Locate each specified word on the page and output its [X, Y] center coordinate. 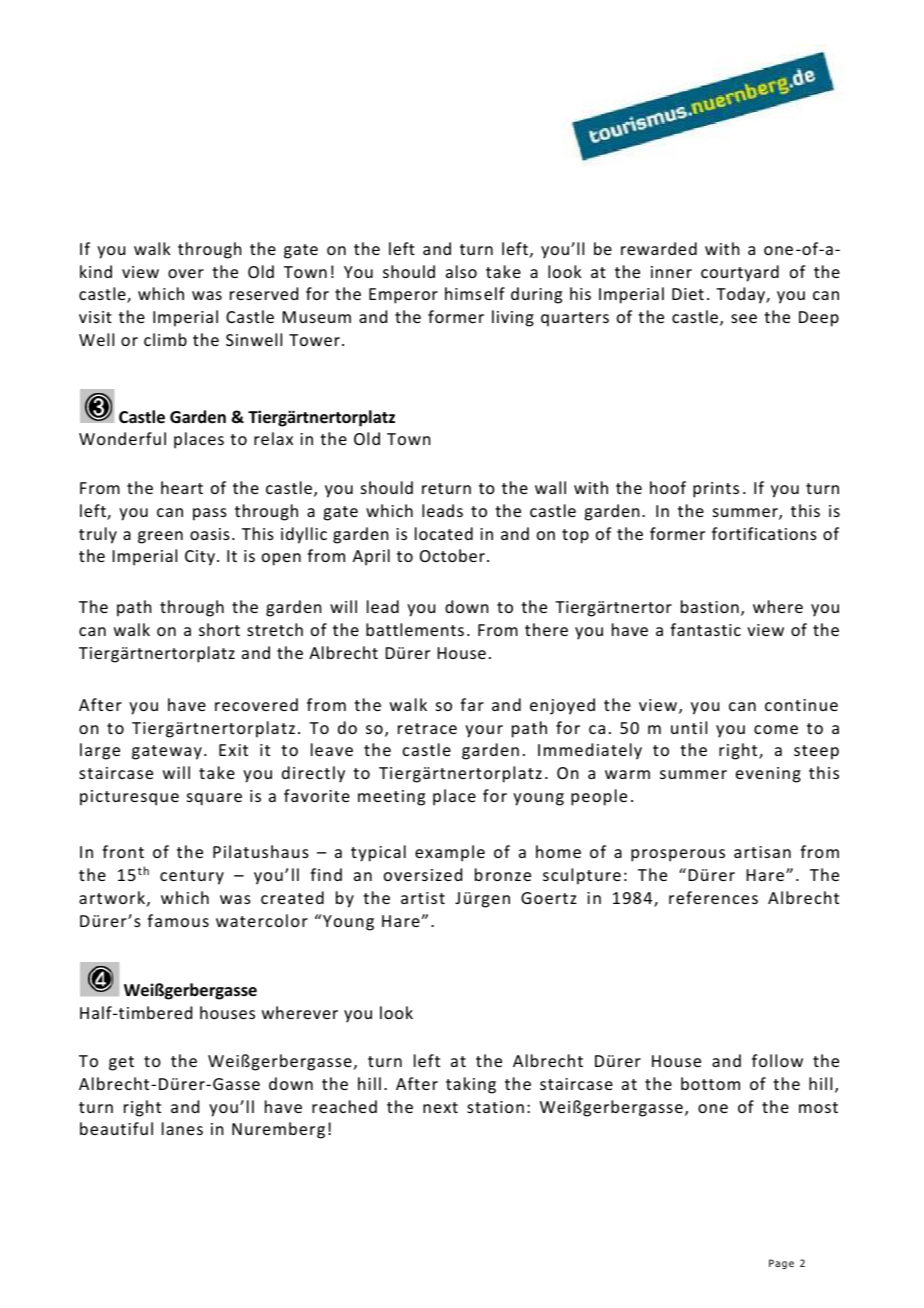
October [452, 555]
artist [423, 898]
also [461, 271]
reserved [264, 293]
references [713, 897]
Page [781, 1264]
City [200, 558]
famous [178, 920]
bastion [710, 606]
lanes [182, 1128]
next [440, 1107]
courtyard [740, 273]
